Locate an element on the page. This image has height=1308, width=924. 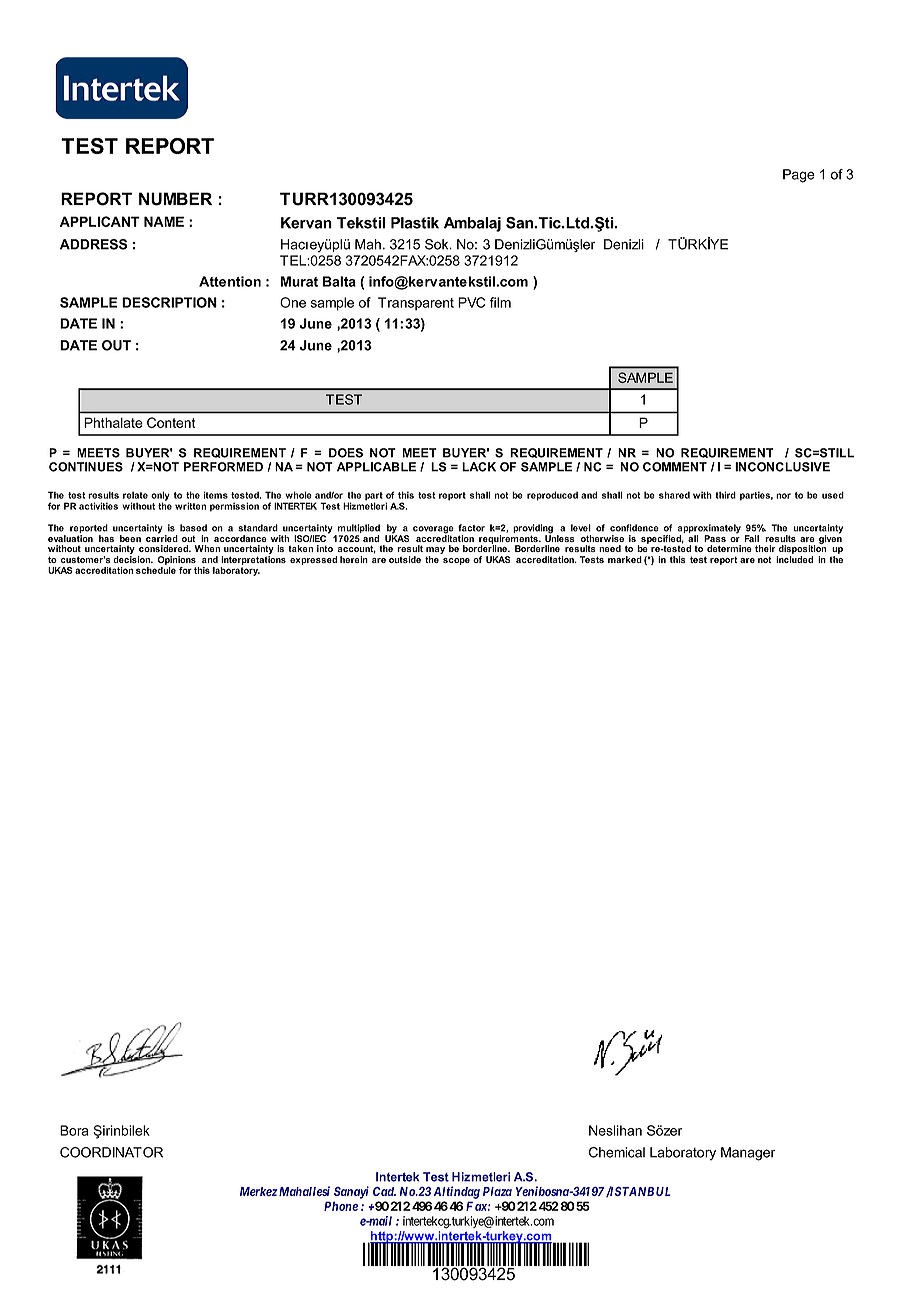
NUMBER is located at coordinates (175, 199).
